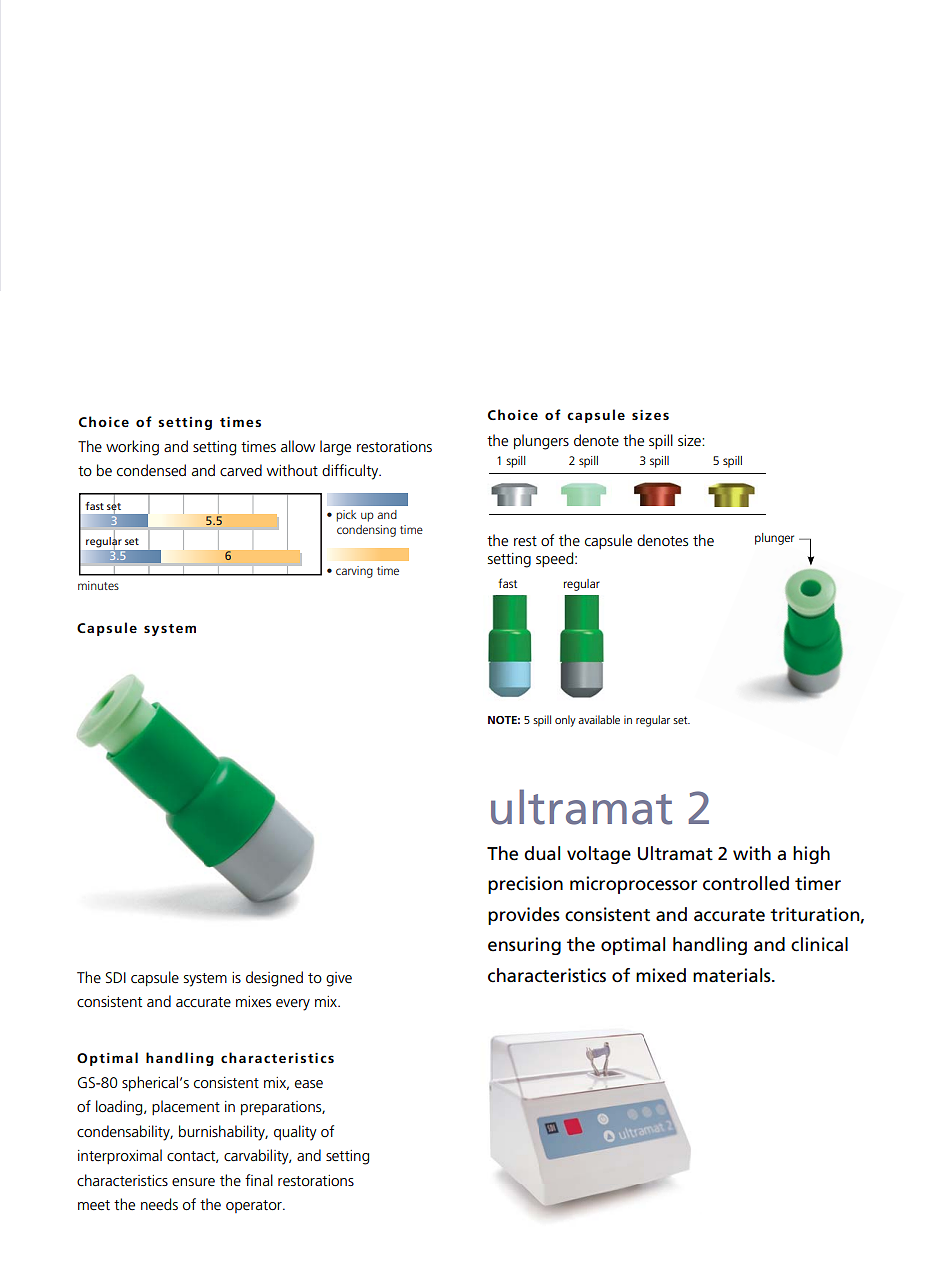 The image size is (936, 1288). What do you see at coordinates (116, 977) in the screenshot?
I see `SDI` at bounding box center [116, 977].
